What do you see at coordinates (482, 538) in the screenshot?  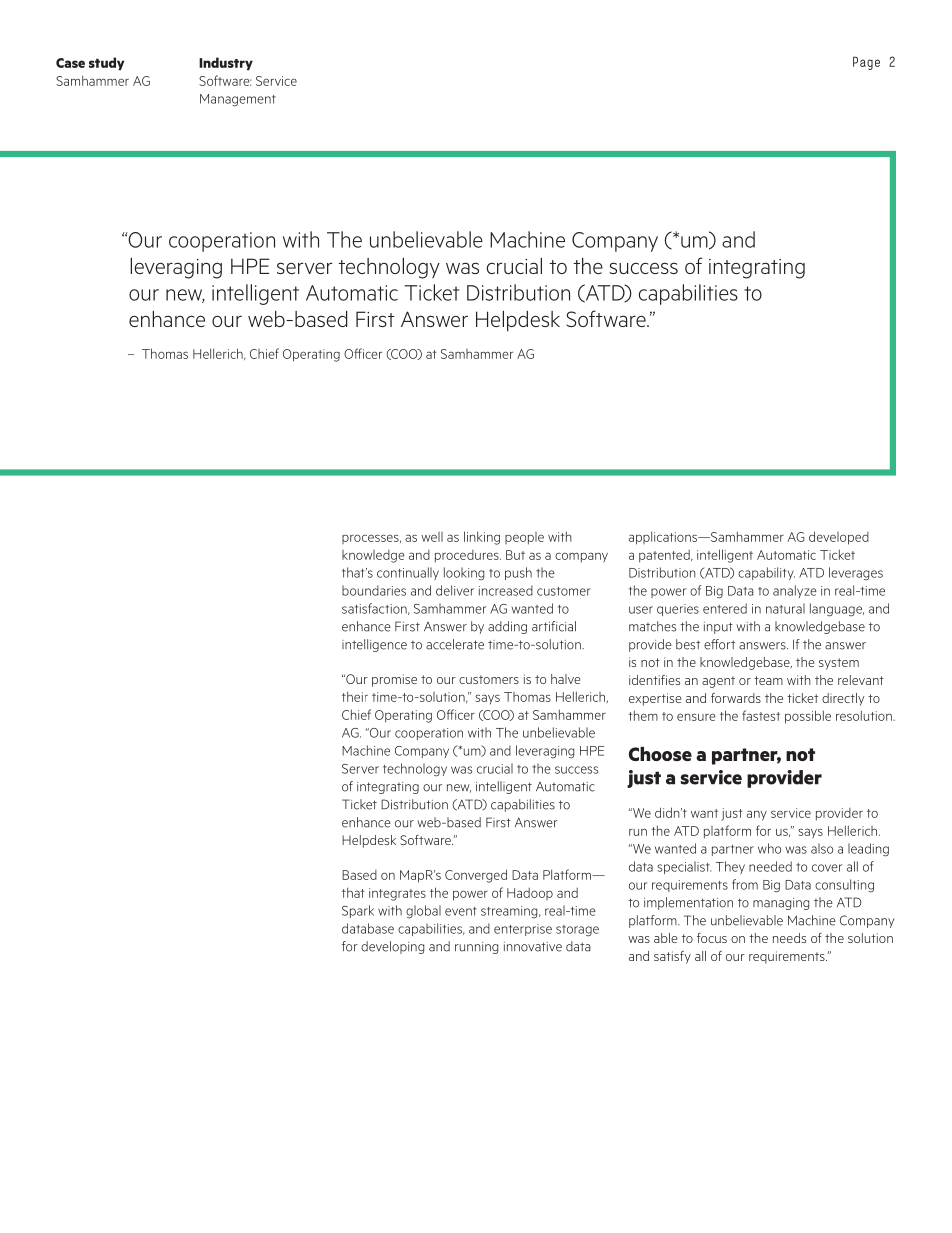 I see `linking` at bounding box center [482, 538].
